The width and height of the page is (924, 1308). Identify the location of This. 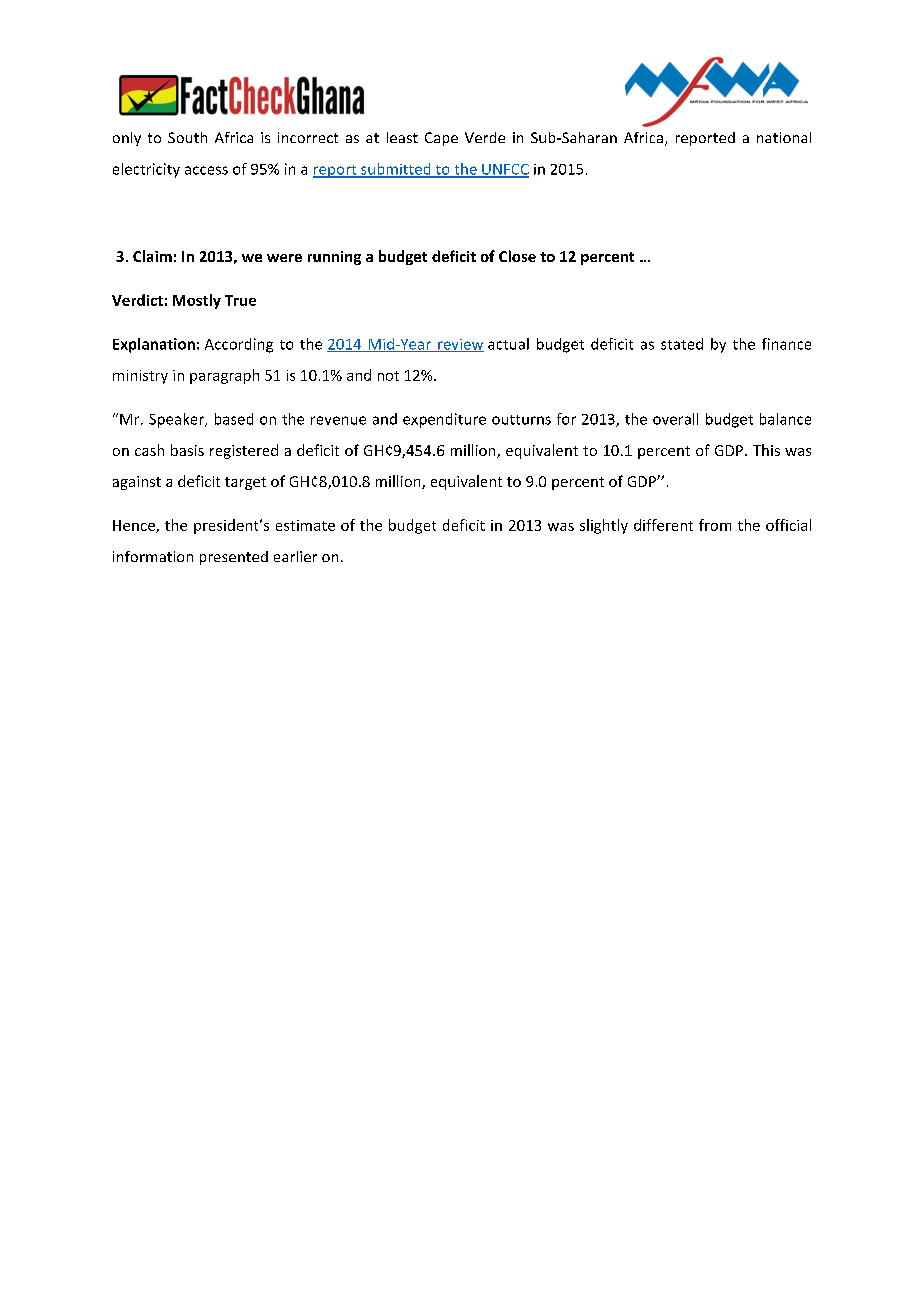
(766, 450).
